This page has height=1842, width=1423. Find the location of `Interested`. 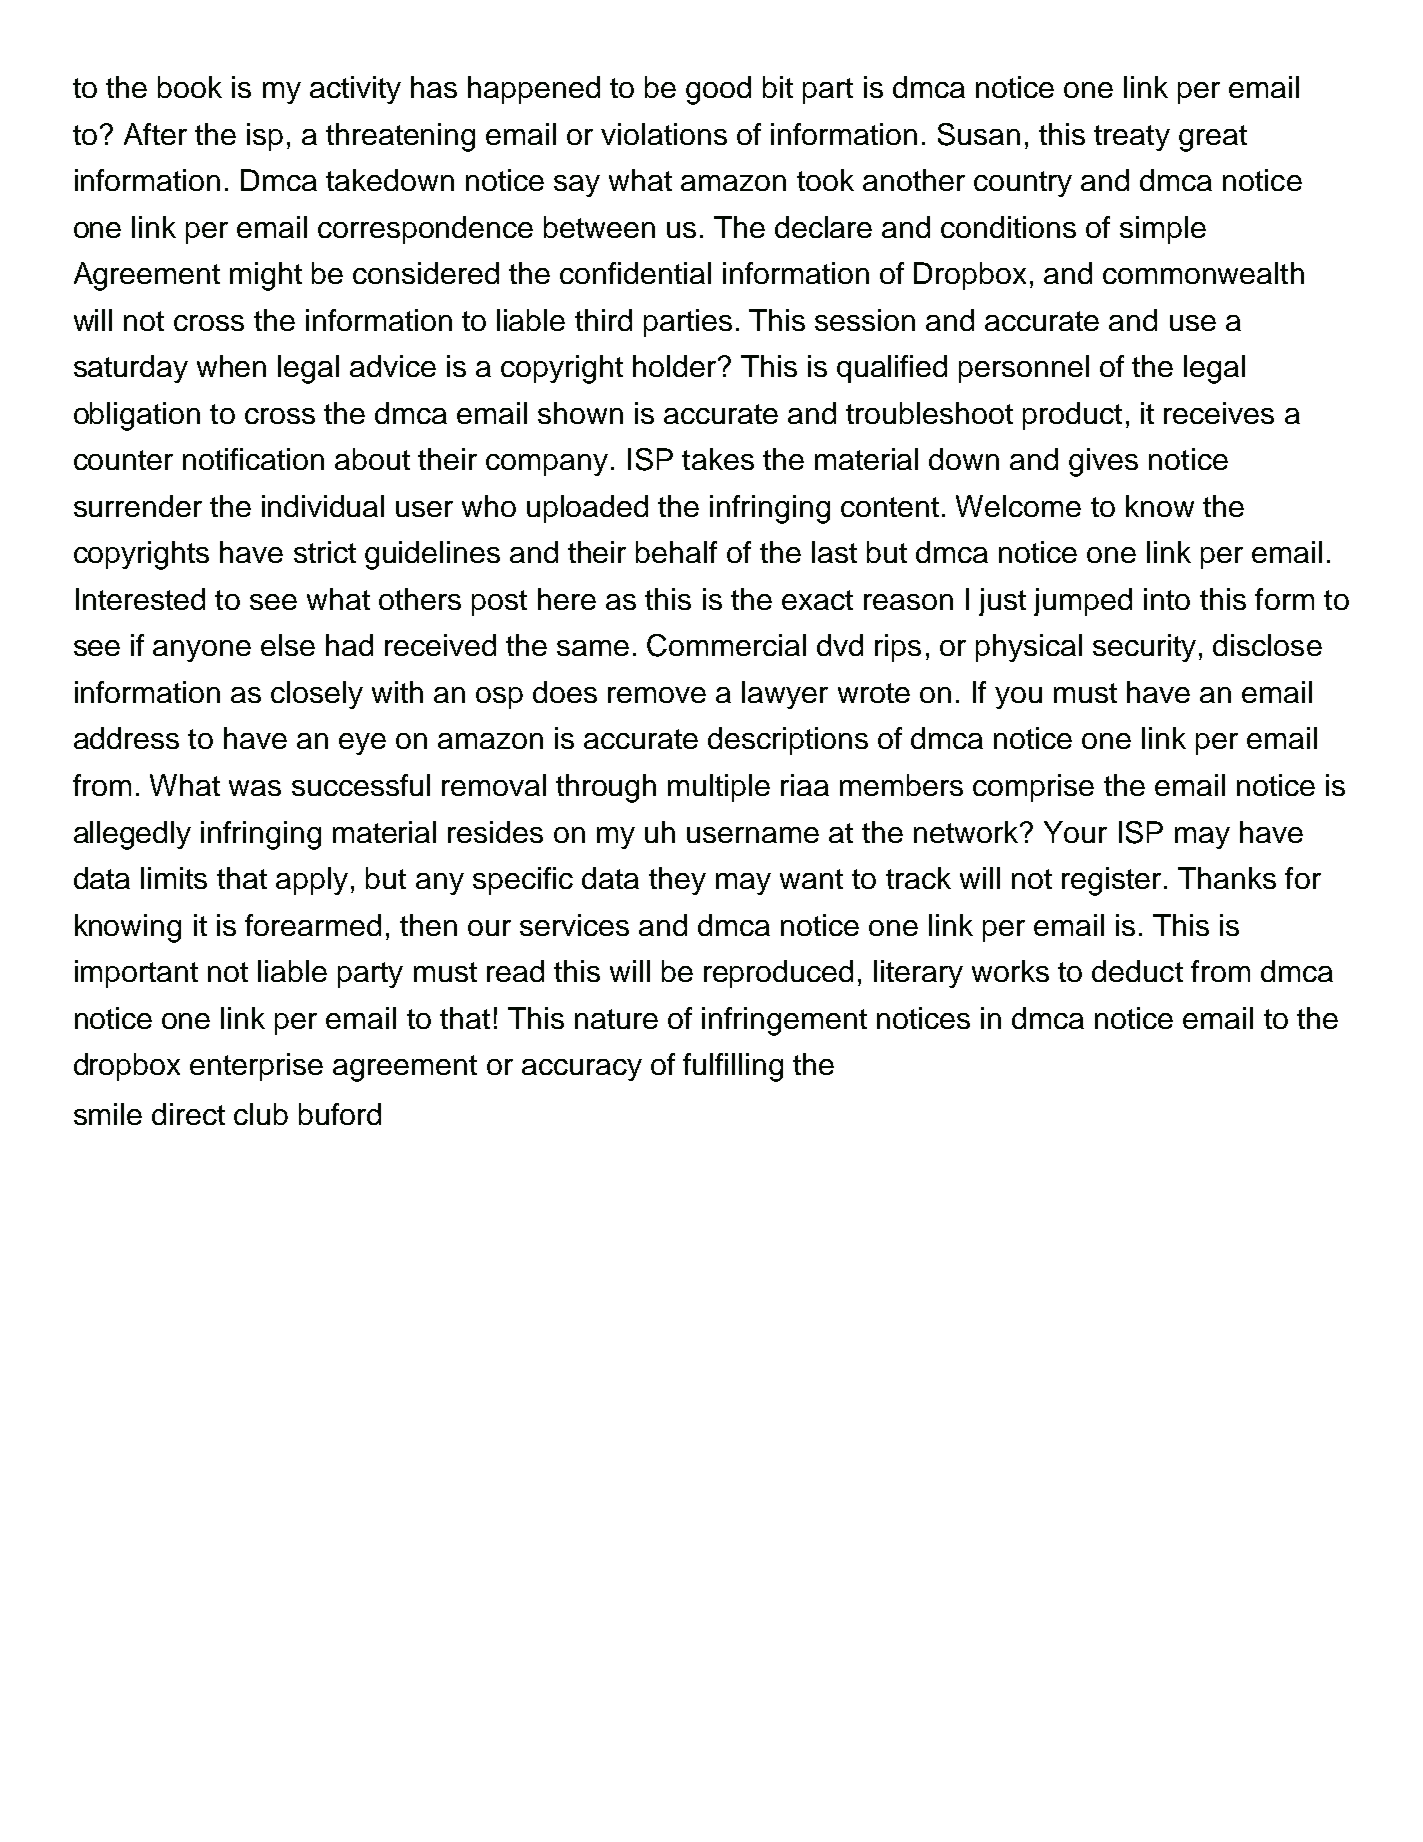

Interested is located at coordinates (140, 599).
